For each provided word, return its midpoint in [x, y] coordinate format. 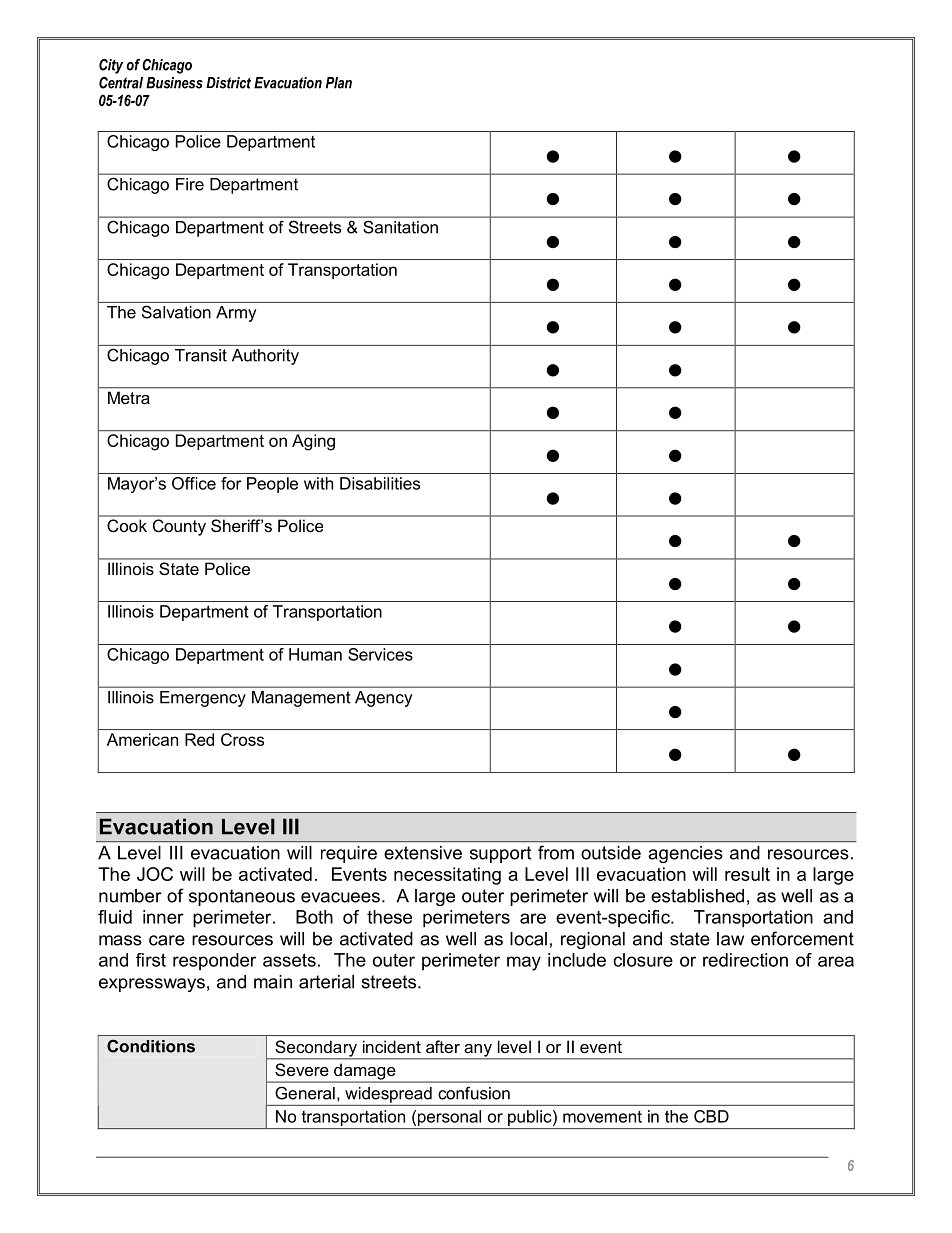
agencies [685, 854]
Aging [313, 442]
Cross [242, 739]
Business [174, 83]
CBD [711, 1116]
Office [194, 483]
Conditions [151, 1046]
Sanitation [401, 227]
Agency [383, 699]
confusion [474, 1093]
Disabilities [380, 483]
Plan [339, 83]
